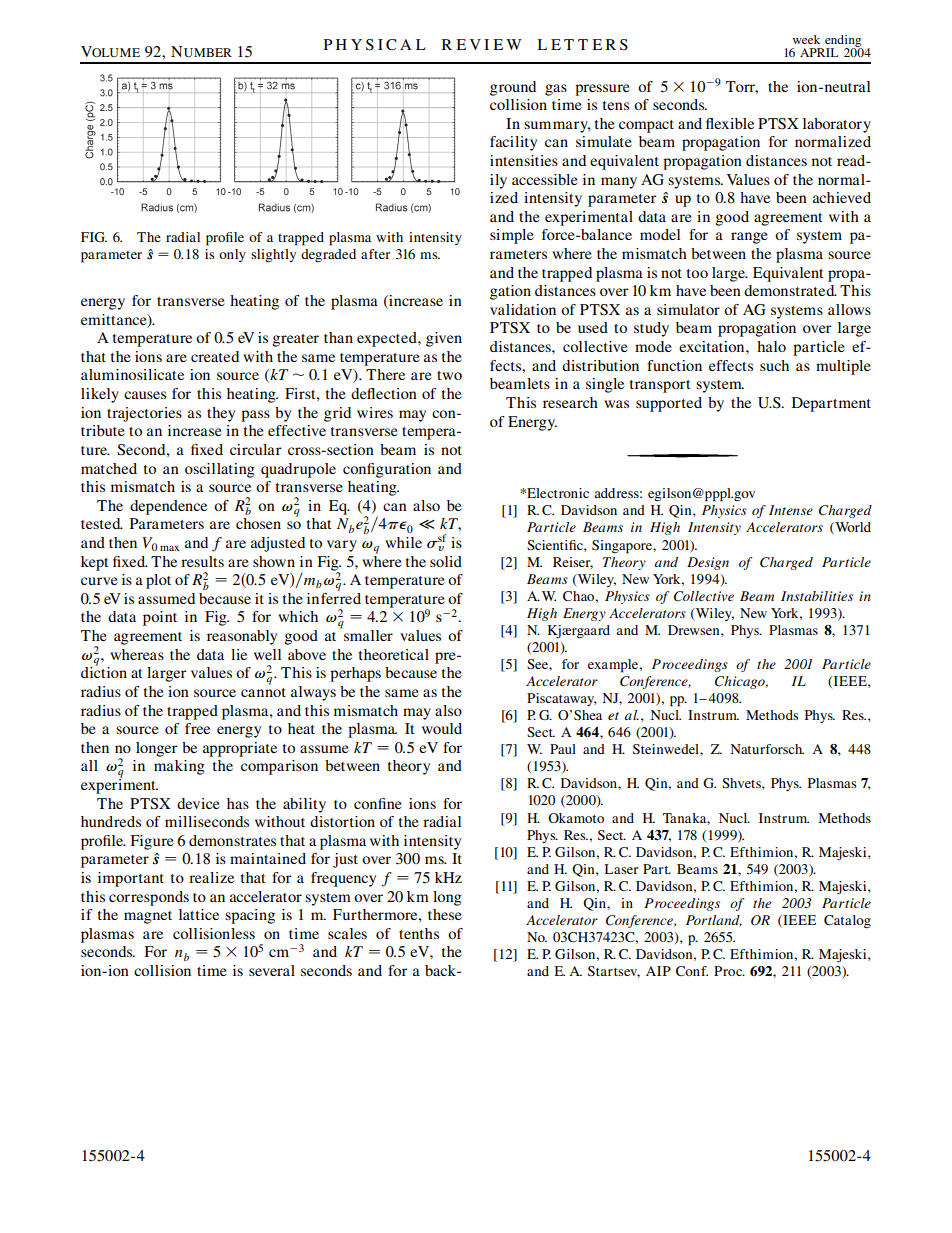 This image has height=1233, width=952. Describe the element at coordinates (513, 143) in the image. I see `facility` at that location.
